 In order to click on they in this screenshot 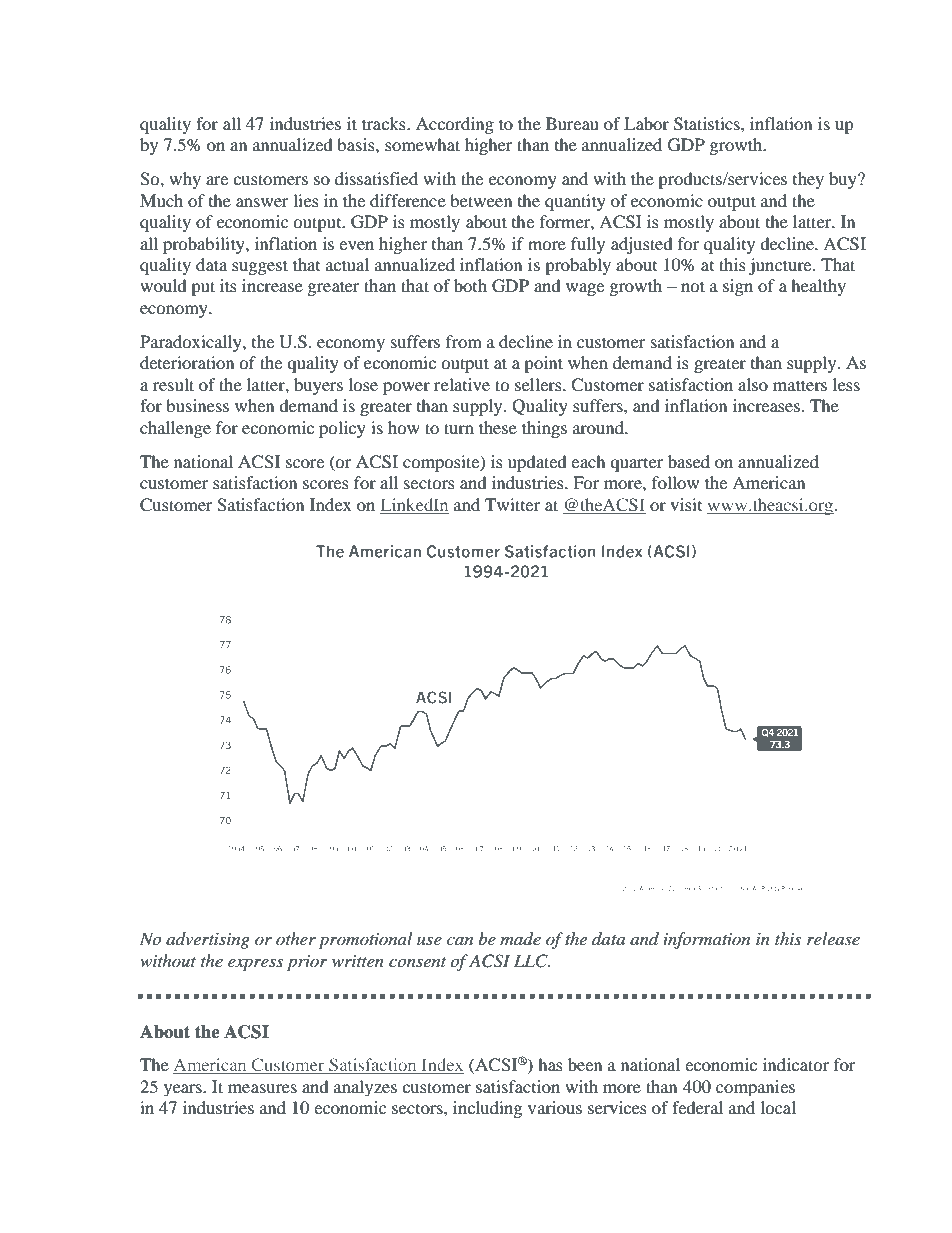, I will do `click(808, 180)`.
